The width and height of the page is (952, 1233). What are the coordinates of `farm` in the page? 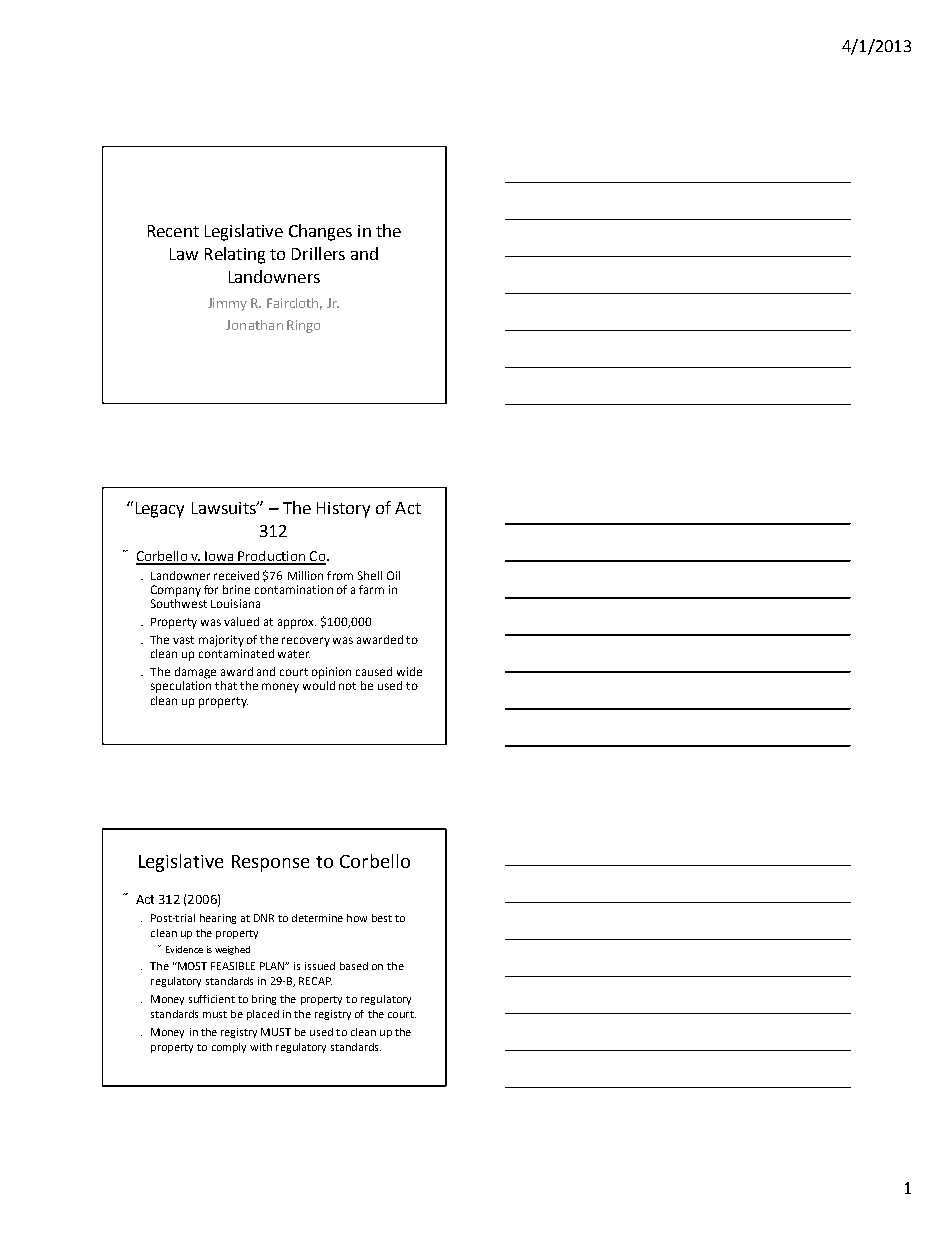 It's located at (371, 589).
